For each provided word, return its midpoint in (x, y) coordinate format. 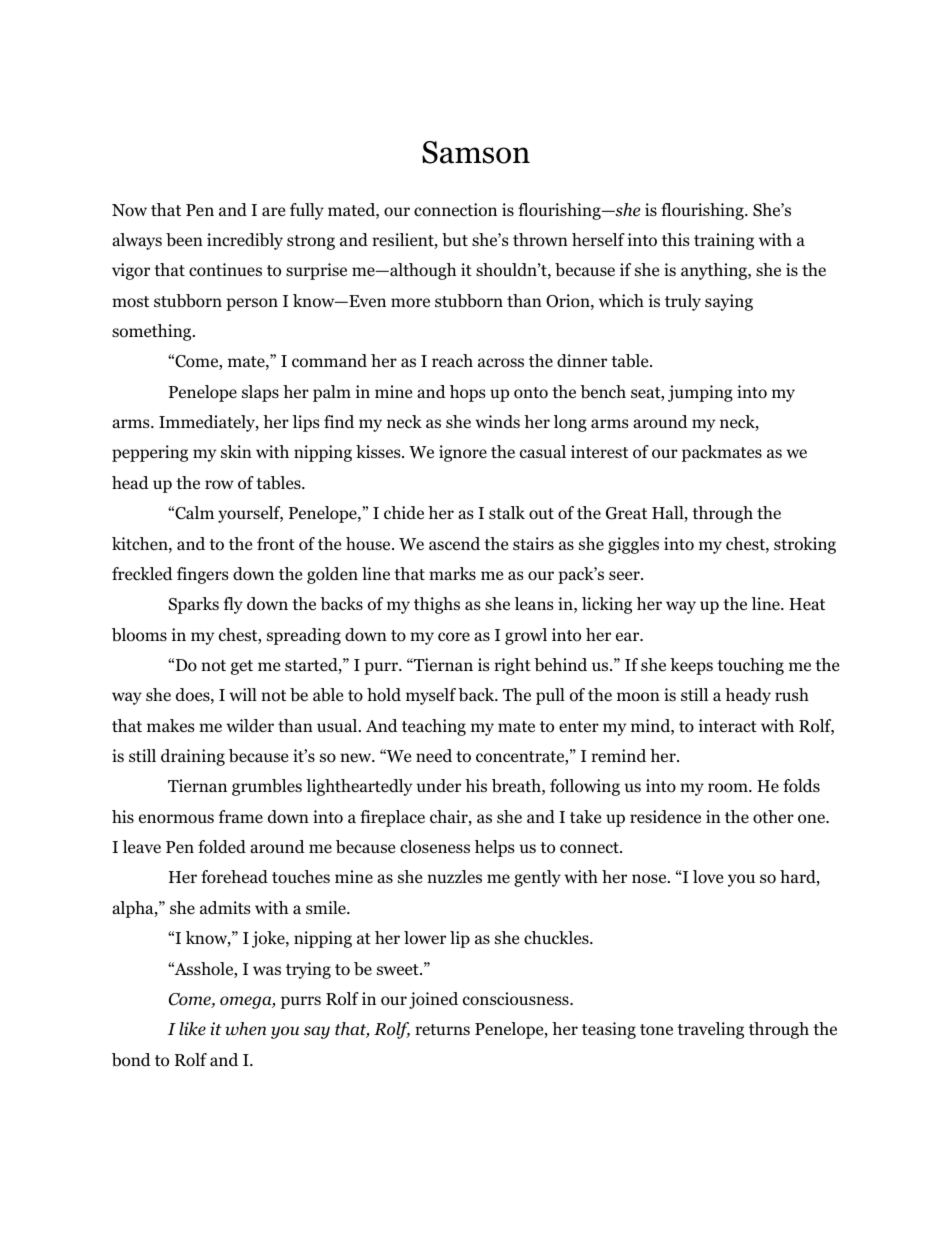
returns (442, 1030)
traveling (710, 1030)
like (192, 1029)
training (724, 241)
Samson (476, 152)
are (273, 211)
